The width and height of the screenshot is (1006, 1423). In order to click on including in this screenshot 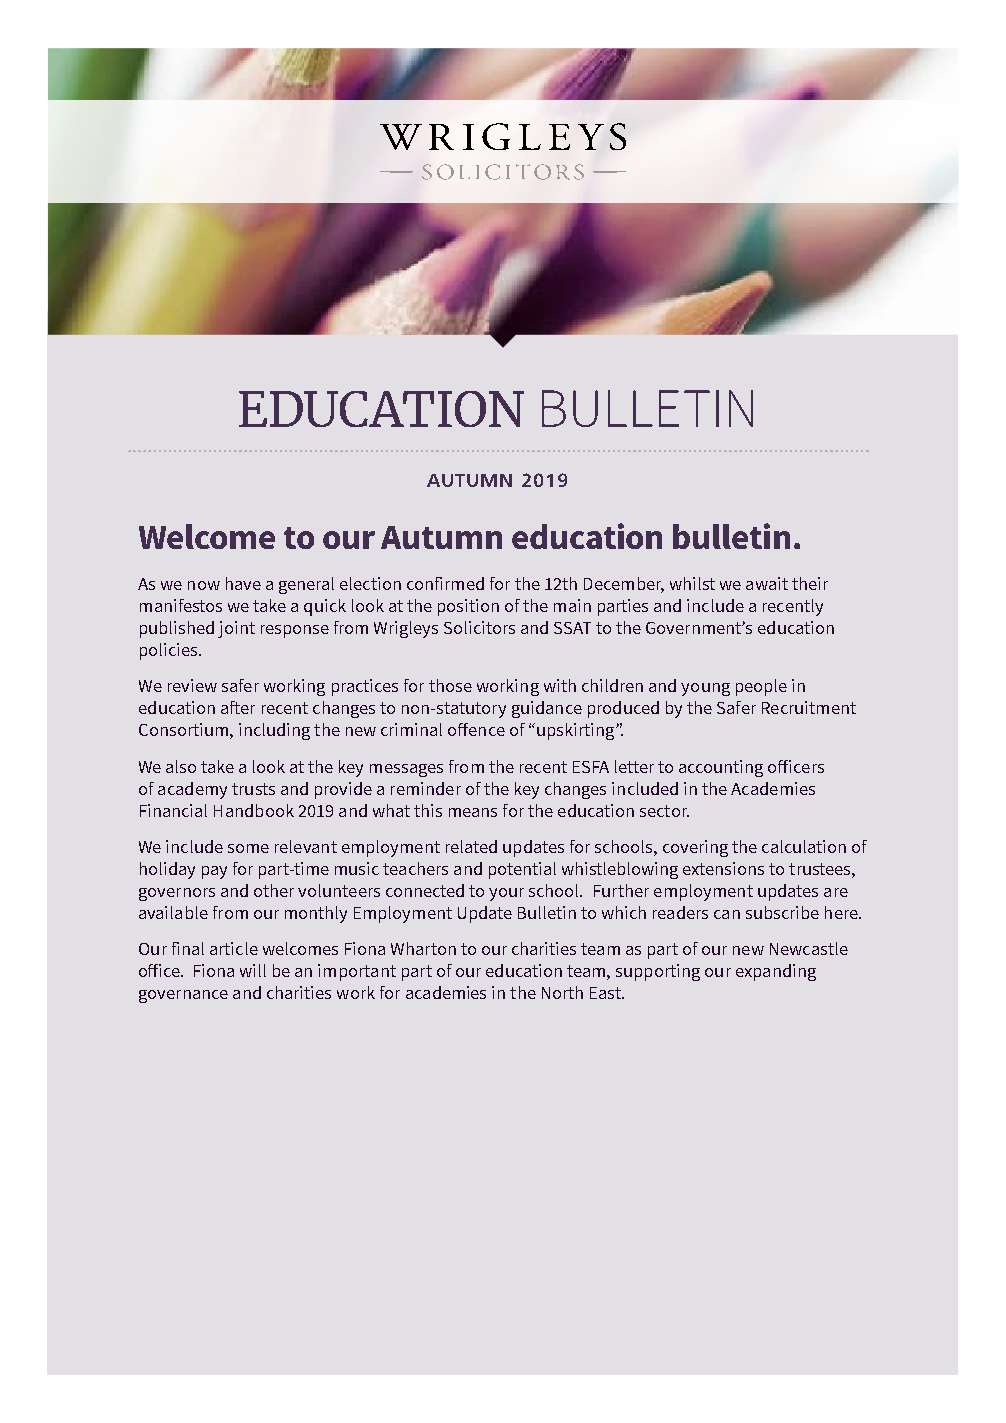, I will do `click(274, 731)`.
